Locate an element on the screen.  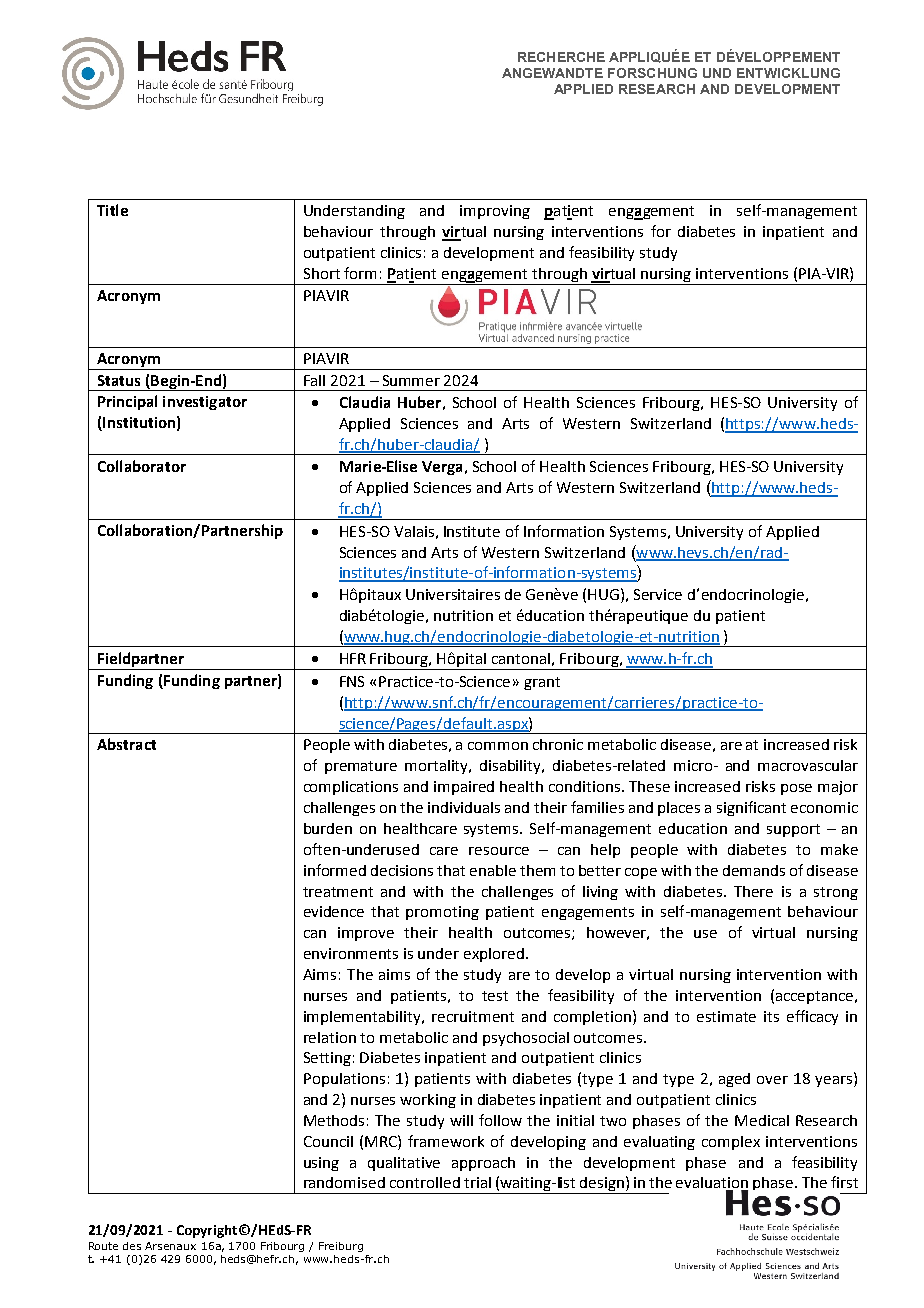
trial is located at coordinates (477, 1182).
